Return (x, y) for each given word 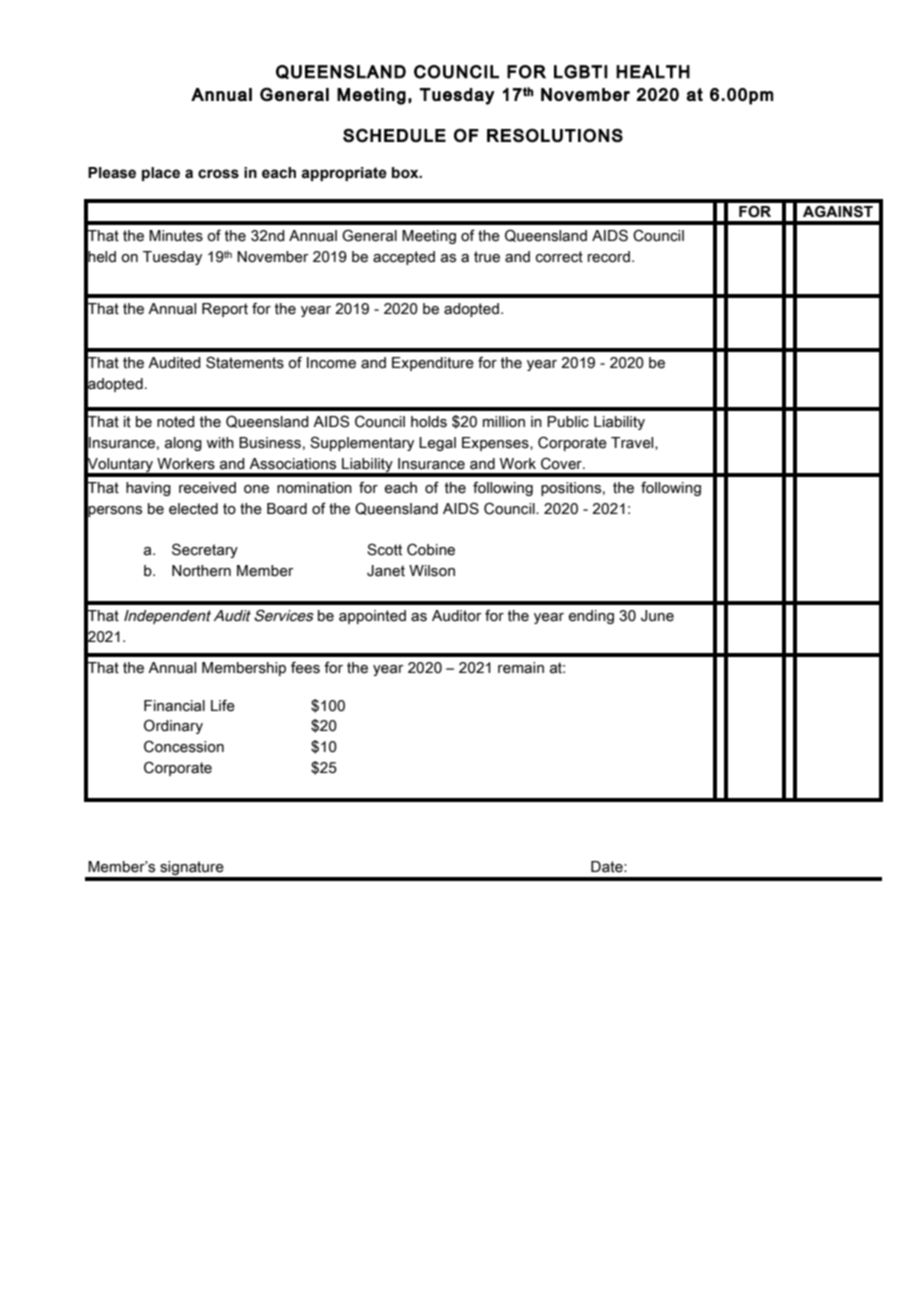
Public (568, 422)
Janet (386, 571)
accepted (404, 258)
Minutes (176, 236)
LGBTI (581, 72)
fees (305, 667)
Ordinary (173, 726)
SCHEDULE (394, 135)
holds (429, 422)
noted (176, 422)
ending (591, 617)
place (161, 174)
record (609, 257)
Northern (201, 571)
